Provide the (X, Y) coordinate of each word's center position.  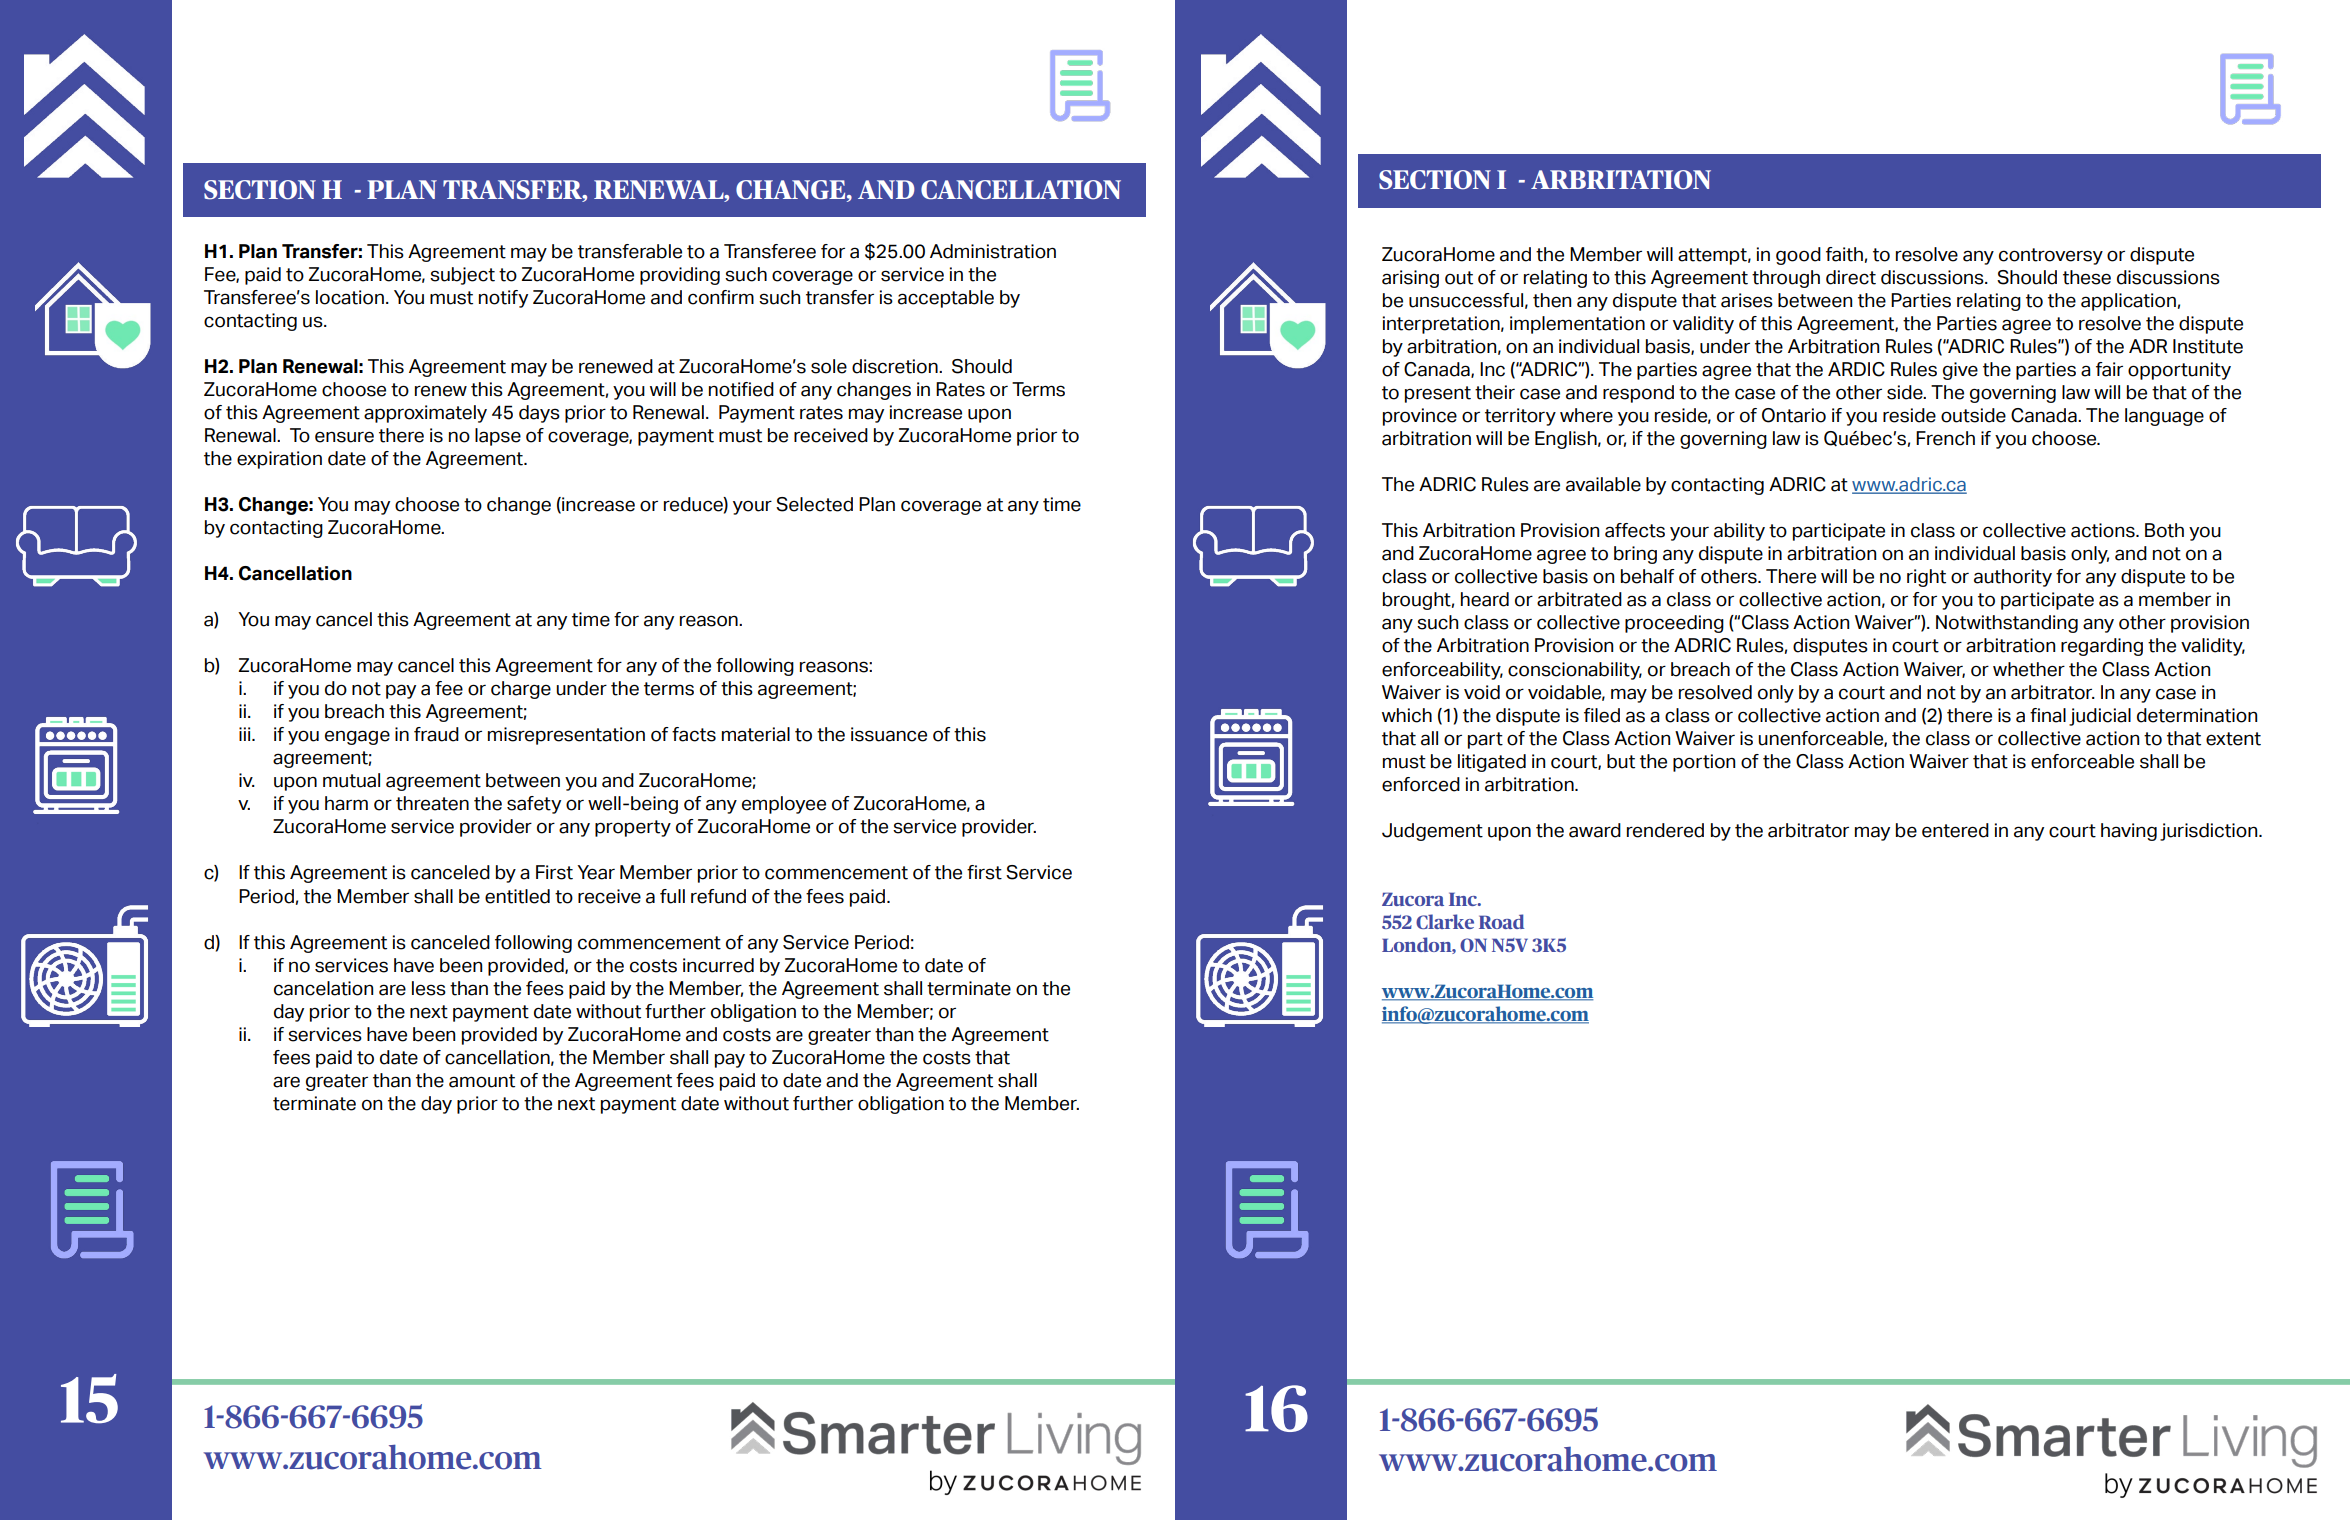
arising (1410, 279)
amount (482, 1081)
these (2087, 277)
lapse (498, 437)
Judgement (1432, 832)
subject (462, 276)
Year (596, 872)
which (1407, 715)
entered (1955, 830)
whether (2029, 669)
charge (521, 690)
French (1945, 438)
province (1420, 417)
